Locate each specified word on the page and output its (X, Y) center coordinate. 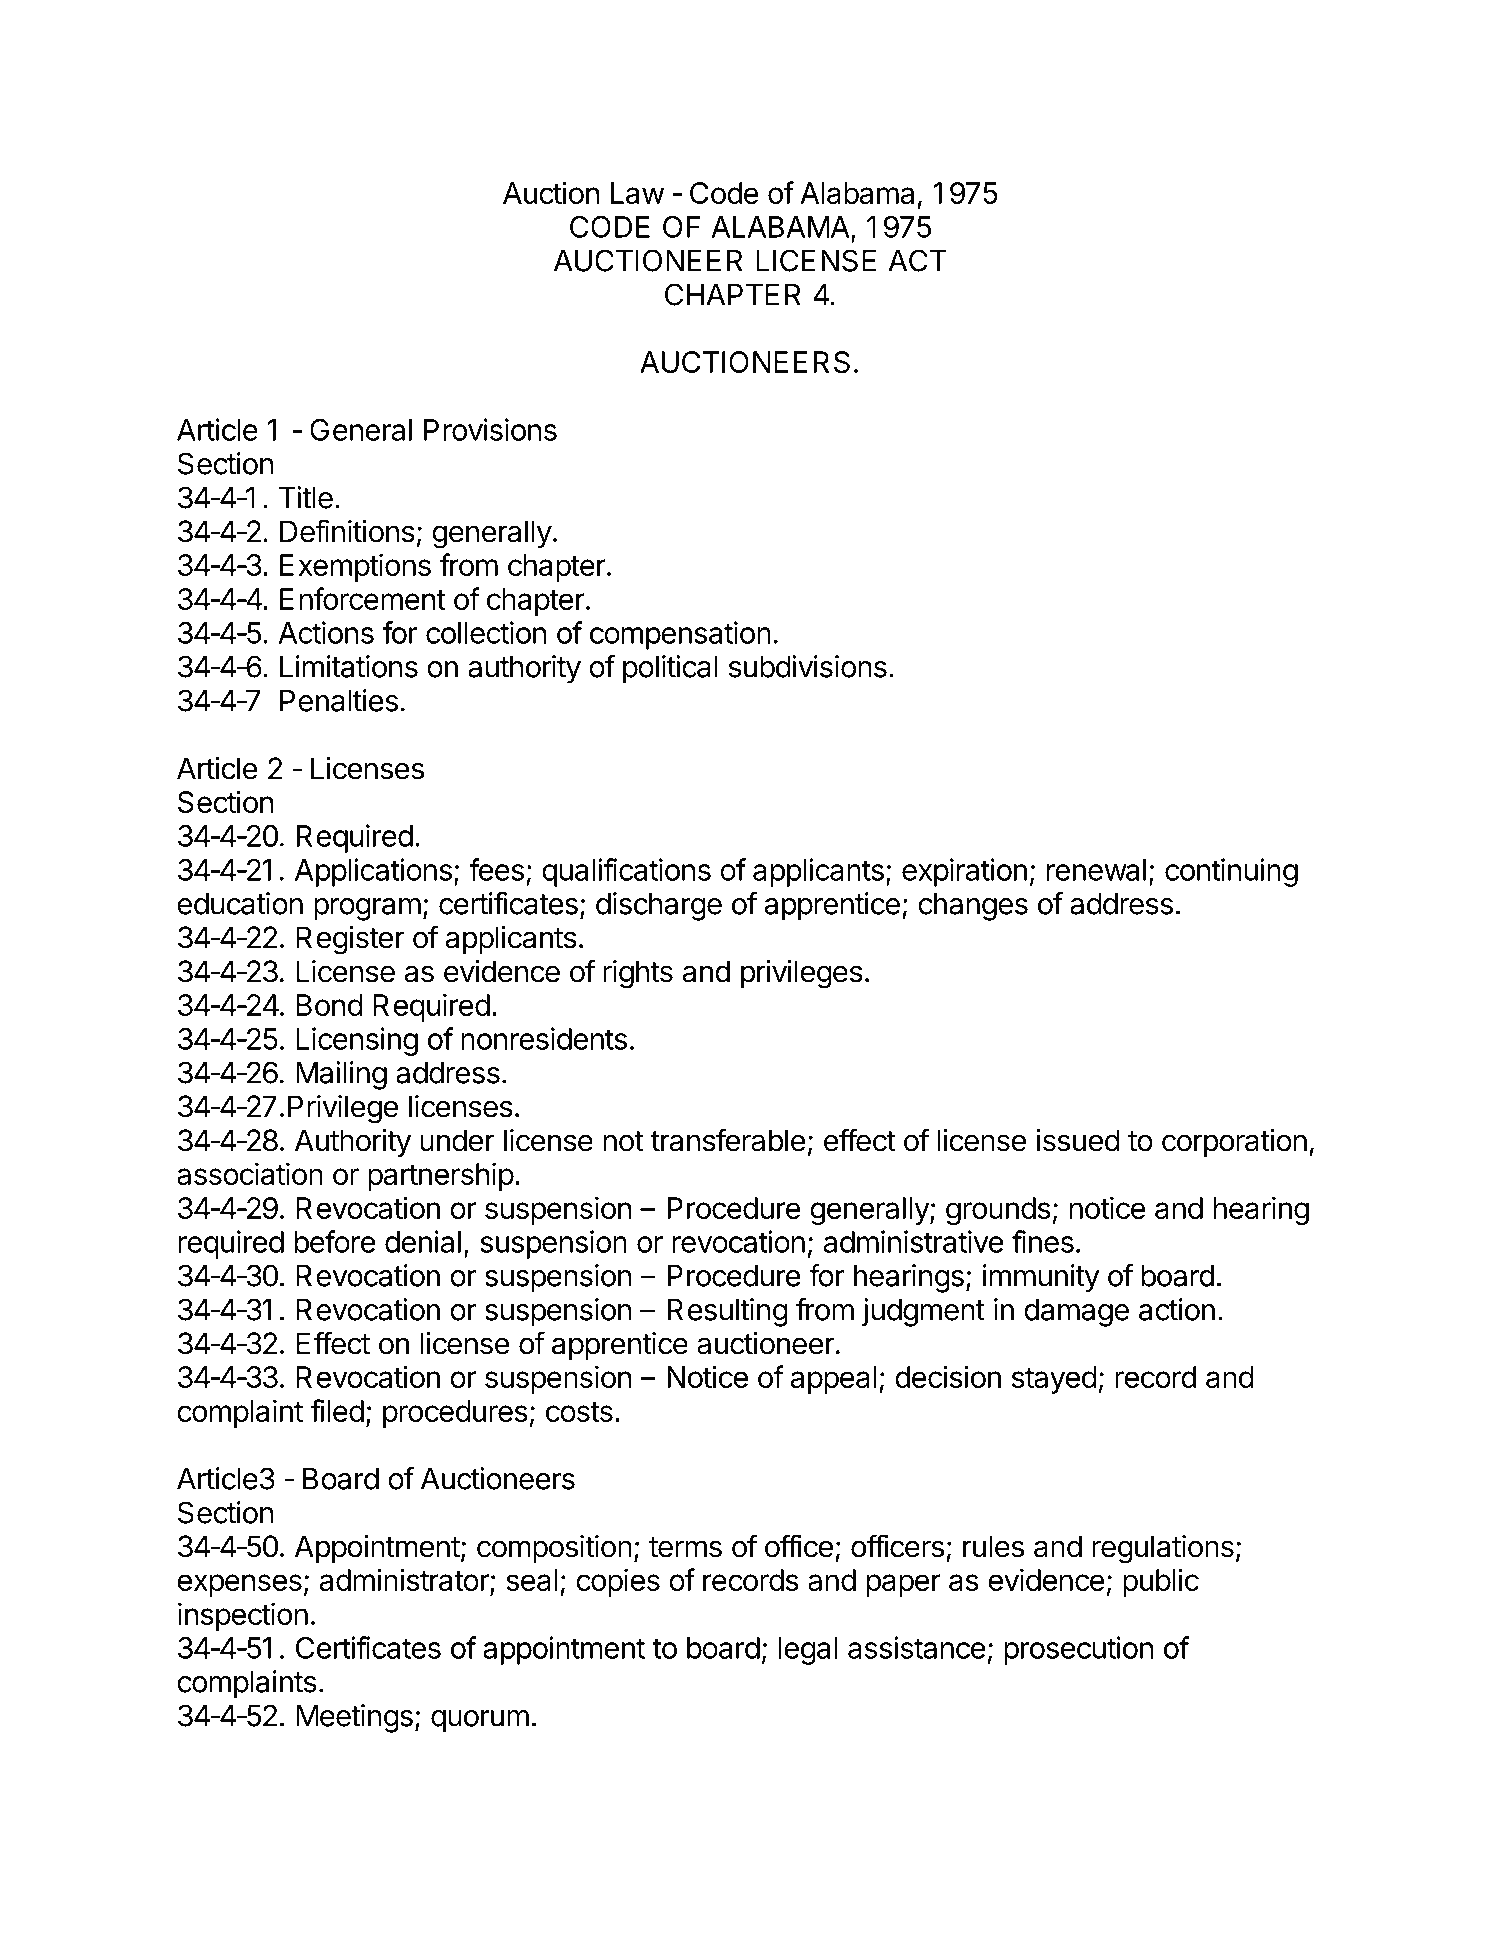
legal (807, 1651)
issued (1078, 1140)
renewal (1096, 870)
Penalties (339, 700)
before (335, 1241)
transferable (728, 1140)
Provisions (490, 429)
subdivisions (808, 666)
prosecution (1078, 1650)
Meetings (355, 1718)
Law (637, 193)
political (670, 669)
